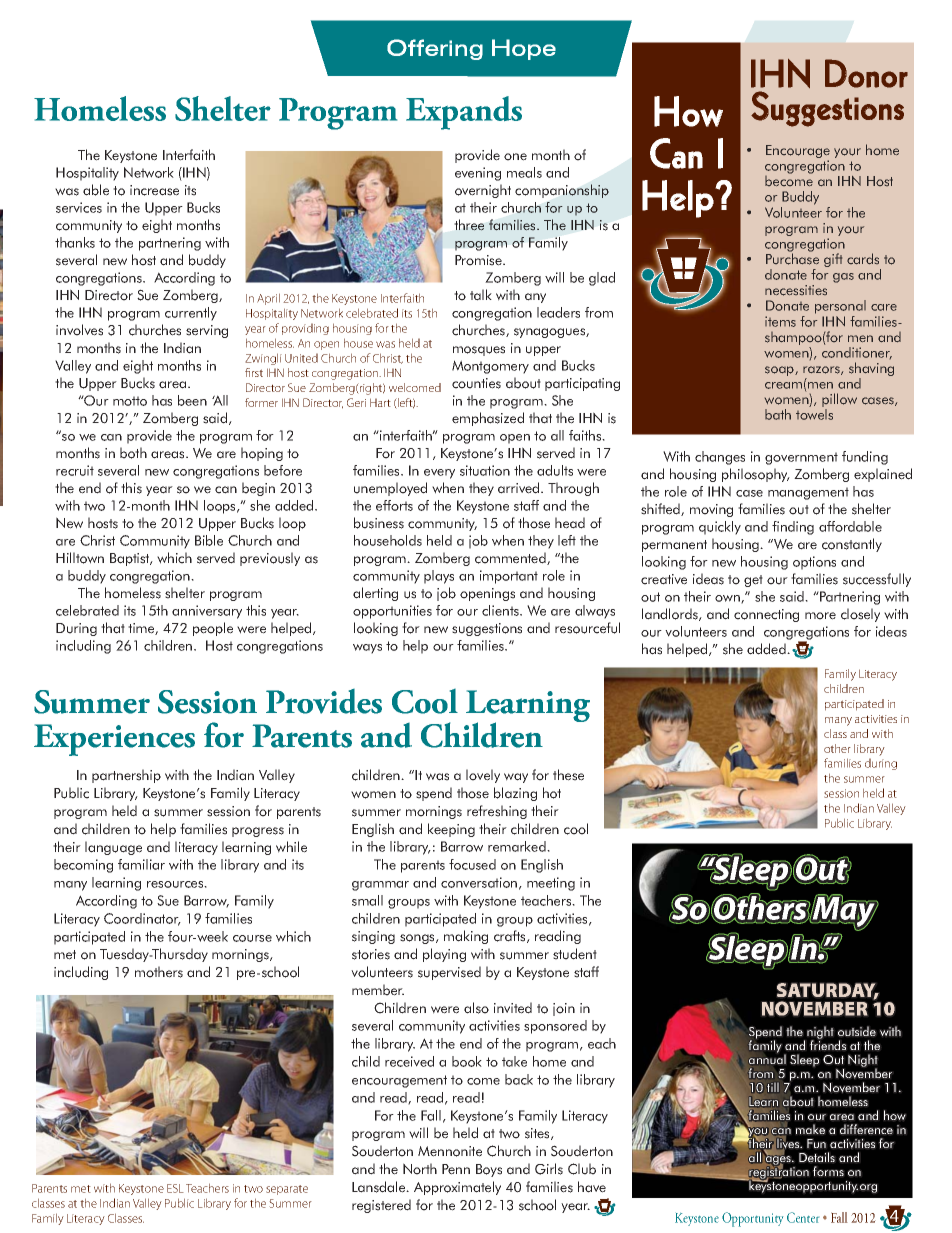 The height and width of the image is (1233, 952). I want to click on ESL, so click(175, 1188).
